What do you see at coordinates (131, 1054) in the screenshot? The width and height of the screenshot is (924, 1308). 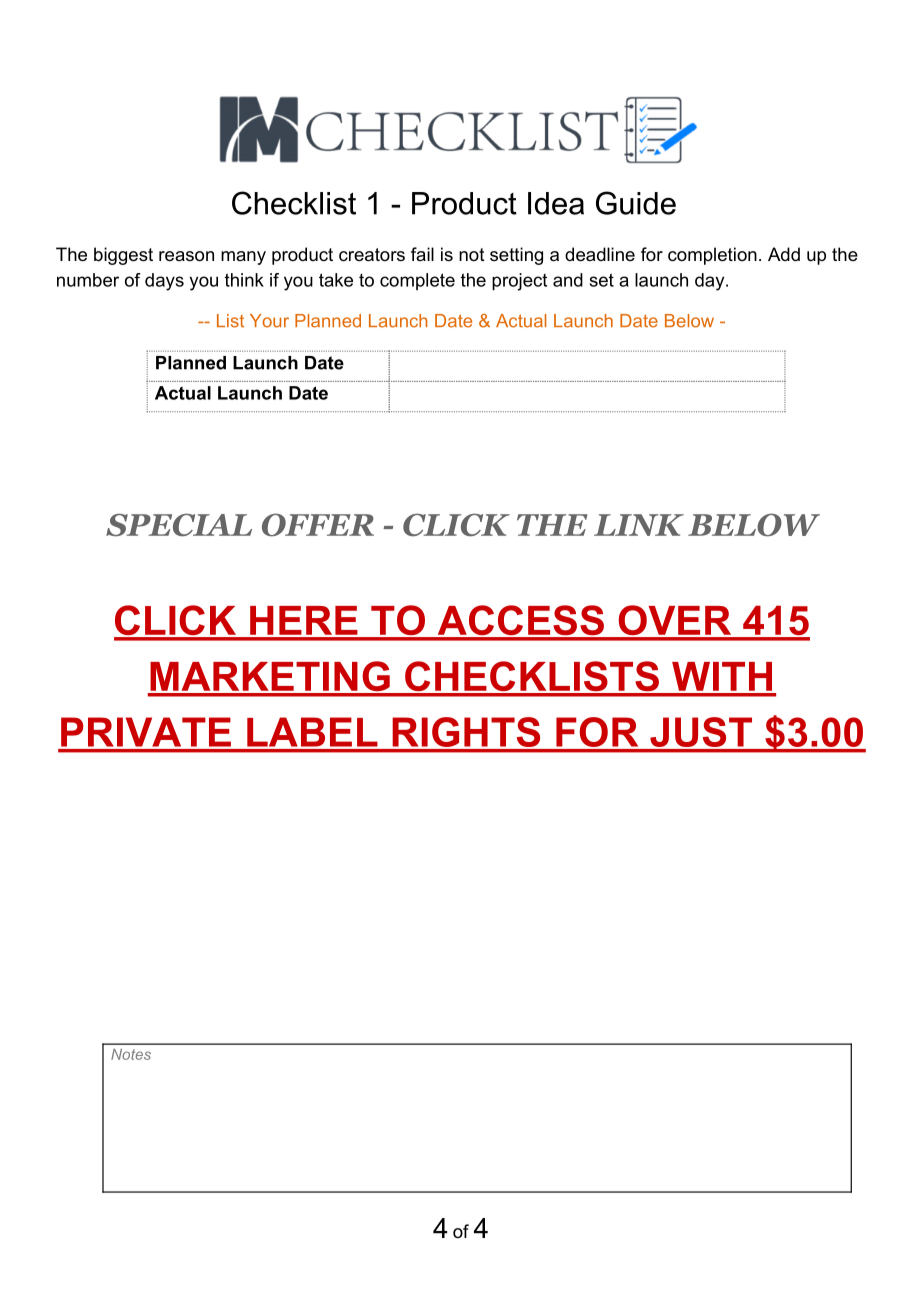 I see `Notes` at bounding box center [131, 1054].
